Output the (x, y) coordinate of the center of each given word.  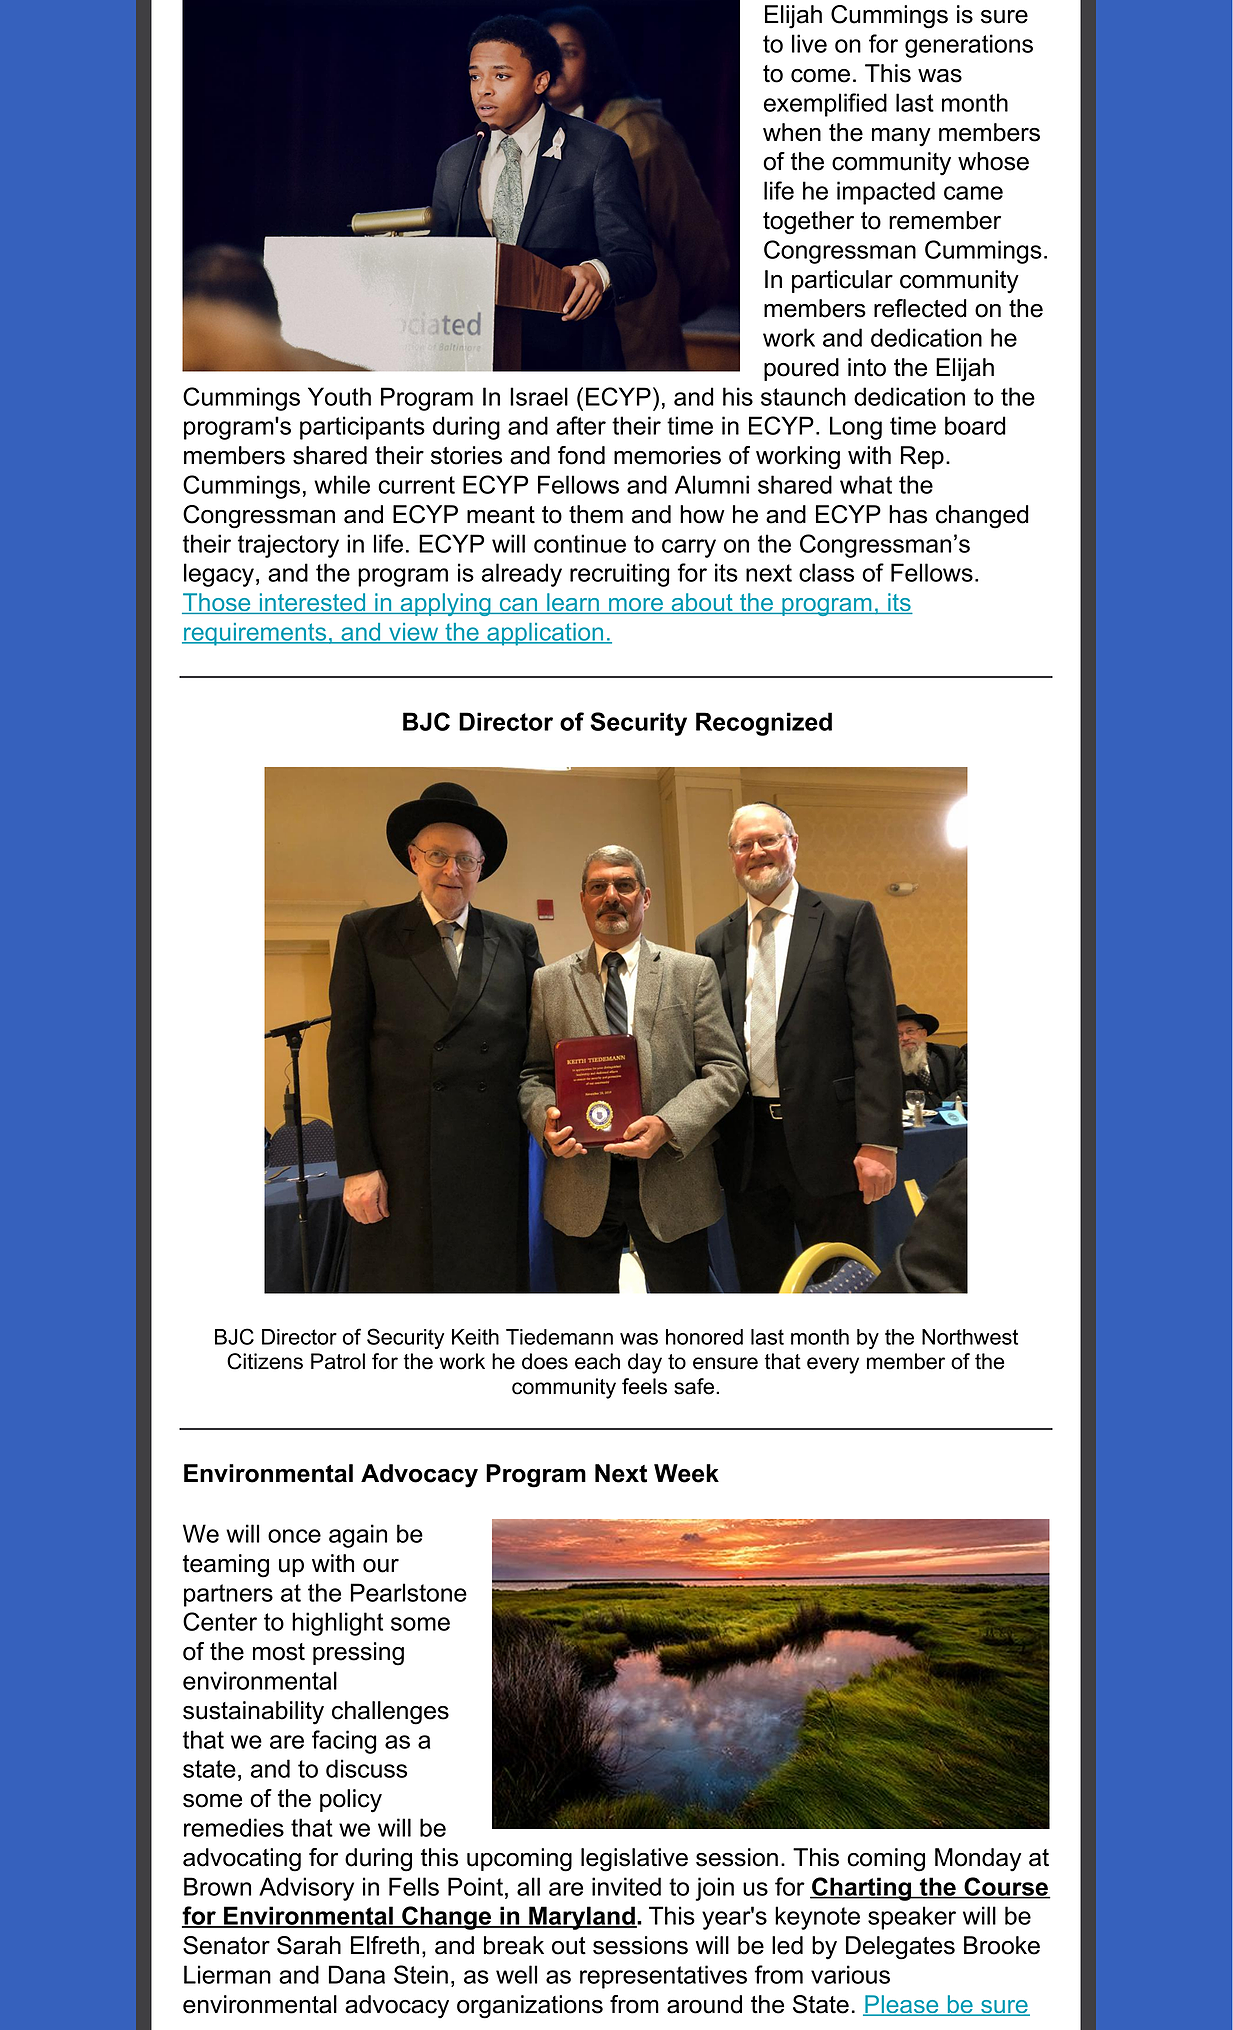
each (597, 1361)
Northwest (970, 1337)
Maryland (582, 1918)
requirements (255, 634)
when (792, 132)
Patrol (338, 1361)
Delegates (900, 1948)
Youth (339, 396)
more (636, 606)
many (901, 137)
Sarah (309, 1945)
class (826, 572)
